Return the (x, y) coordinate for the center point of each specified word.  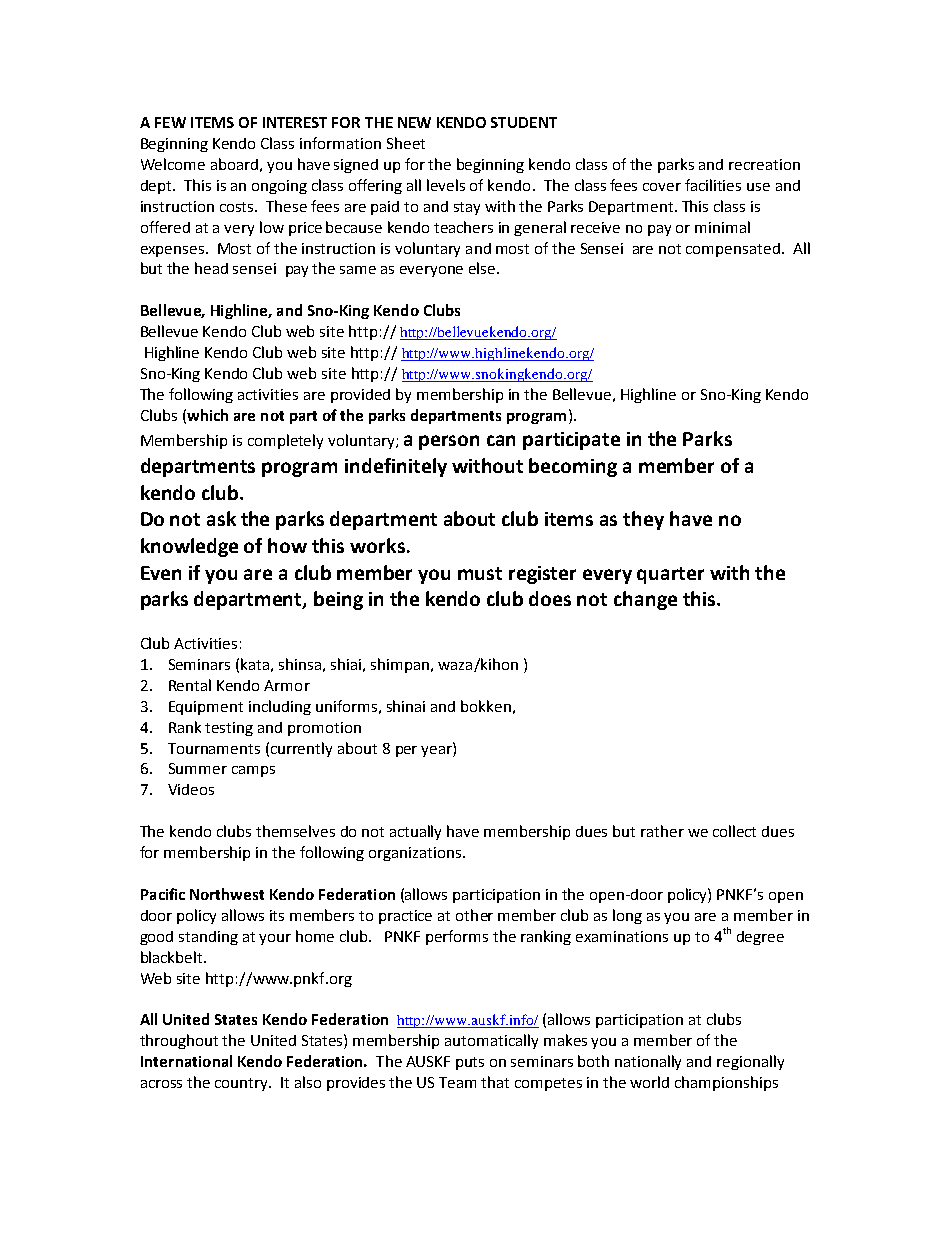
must (480, 573)
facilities (713, 185)
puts (470, 1063)
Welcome (173, 164)
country (243, 1084)
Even (161, 573)
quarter (670, 575)
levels (446, 185)
